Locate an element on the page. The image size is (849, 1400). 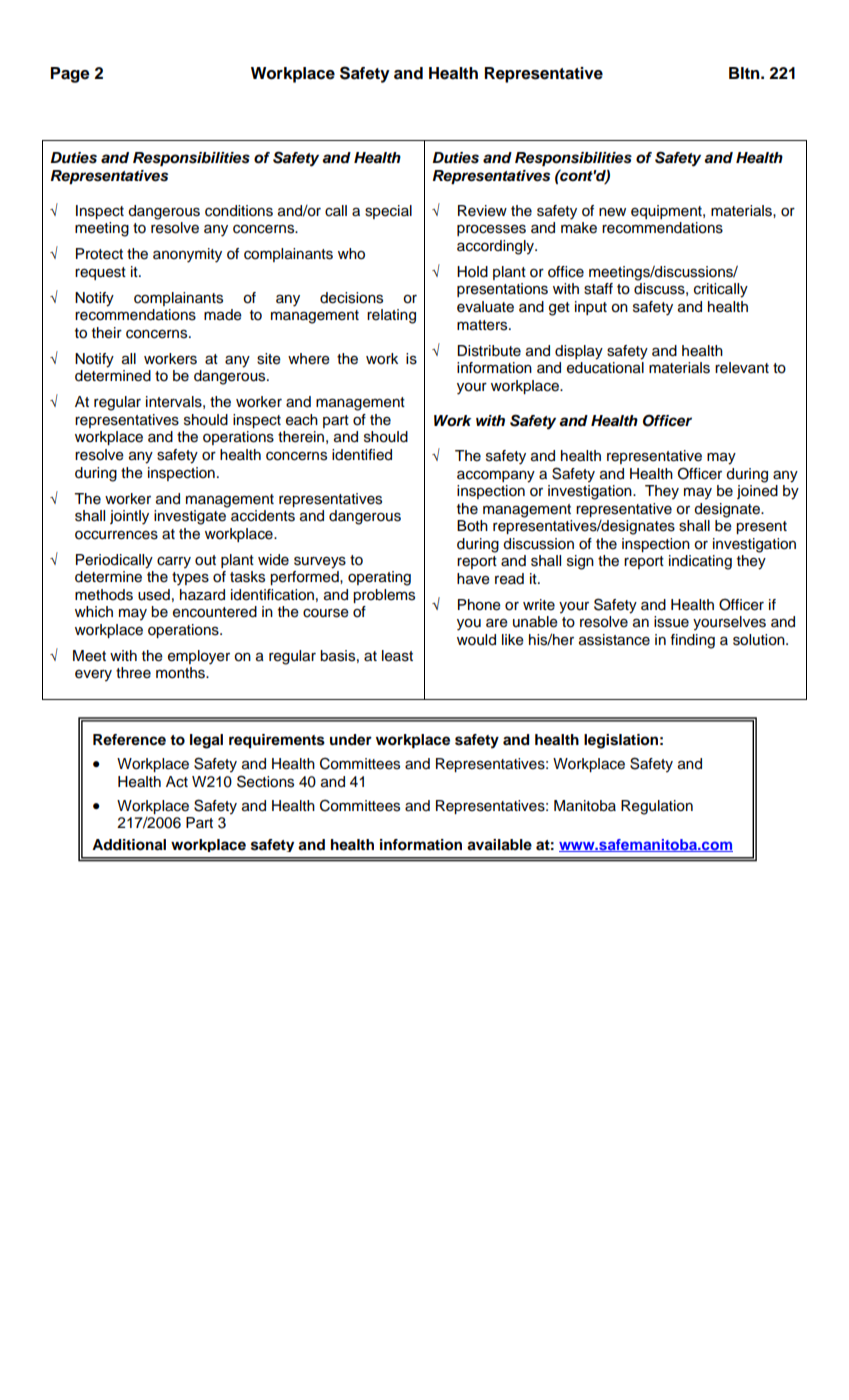
Regulation is located at coordinates (657, 807).
